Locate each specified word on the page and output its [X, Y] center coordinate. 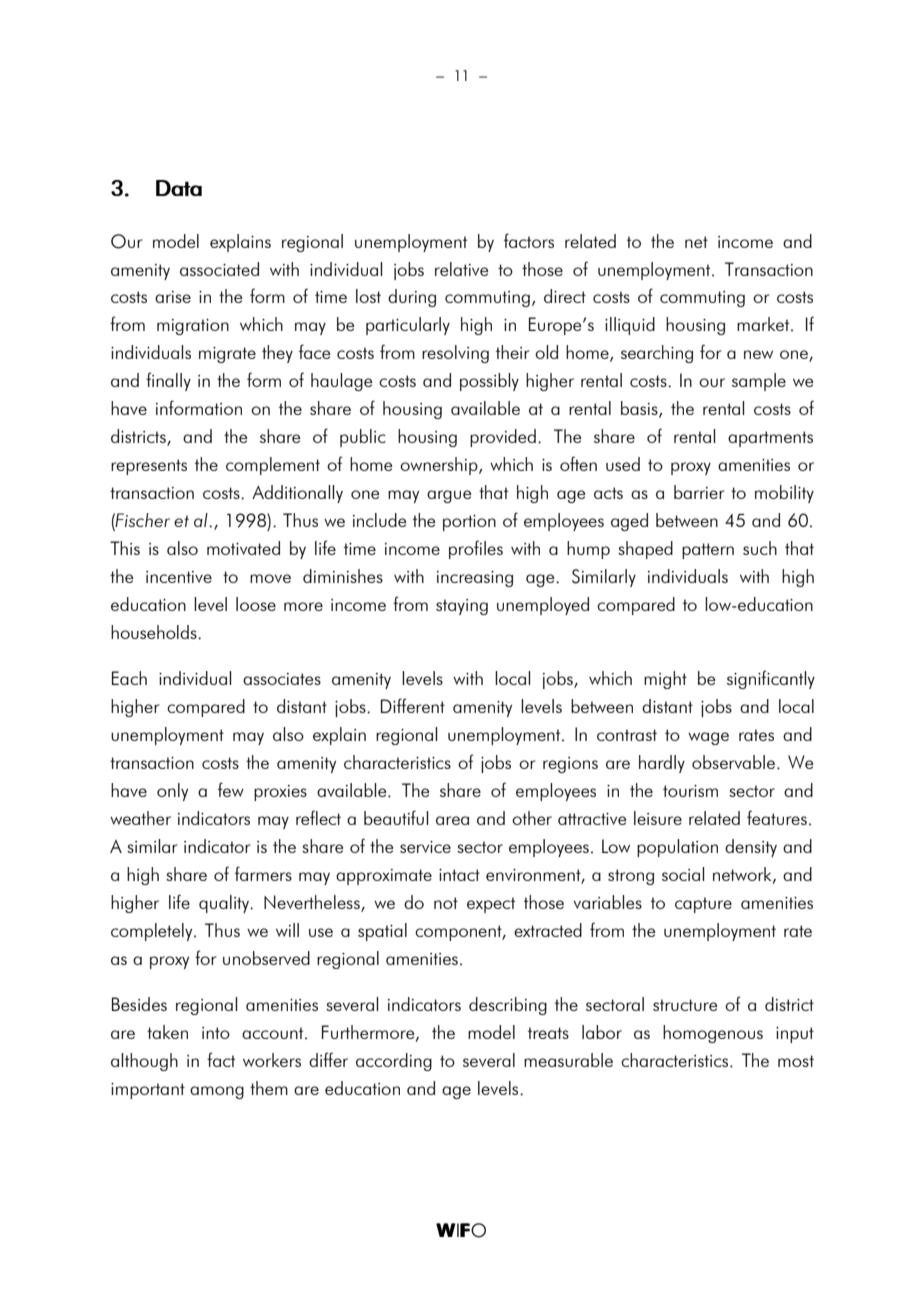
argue [449, 496]
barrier [699, 492]
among [217, 1092]
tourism [690, 791]
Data [179, 188]
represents [149, 467]
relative [461, 269]
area [452, 820]
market [764, 324]
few [231, 789]
